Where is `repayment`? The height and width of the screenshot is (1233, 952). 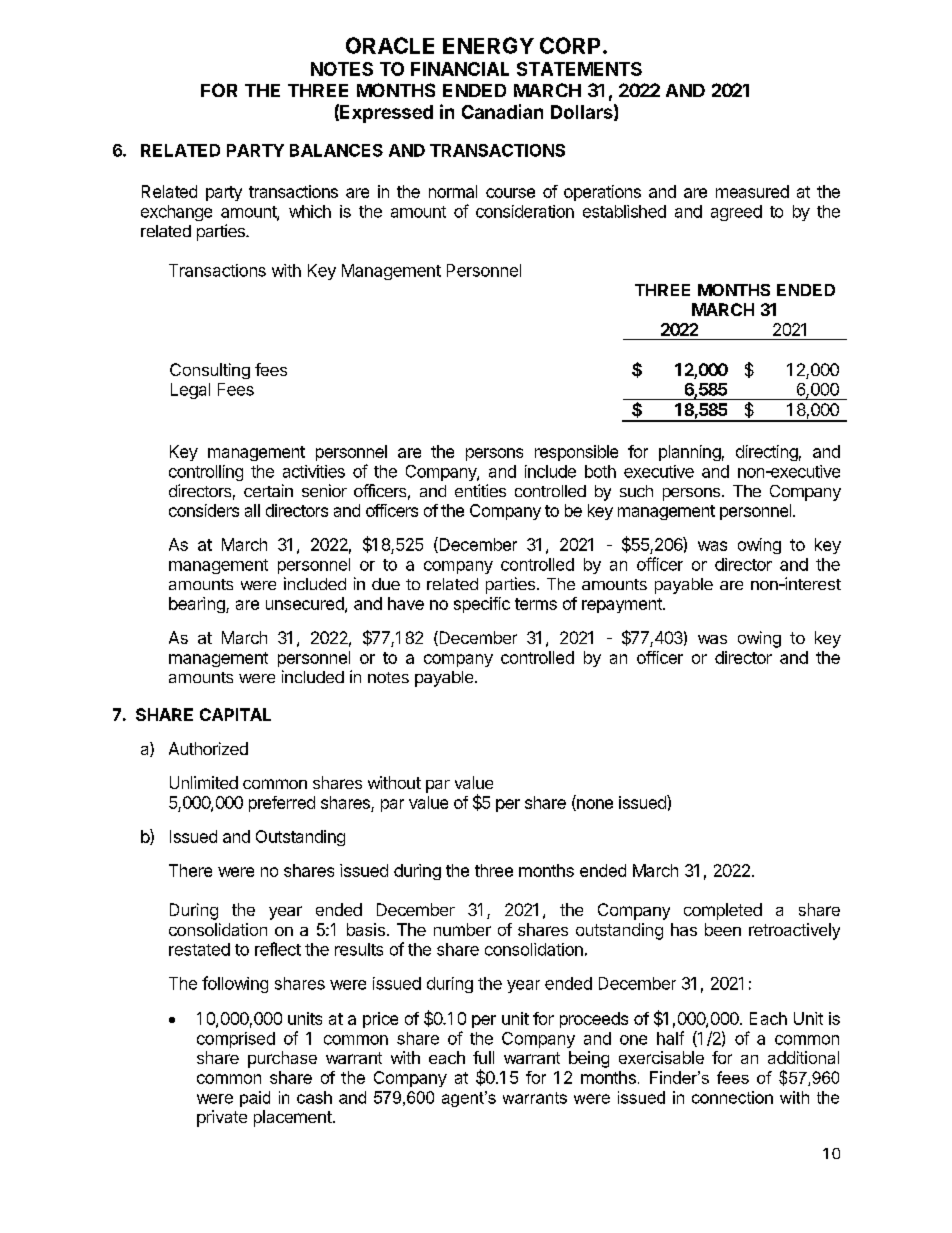
repayment is located at coordinates (623, 605).
